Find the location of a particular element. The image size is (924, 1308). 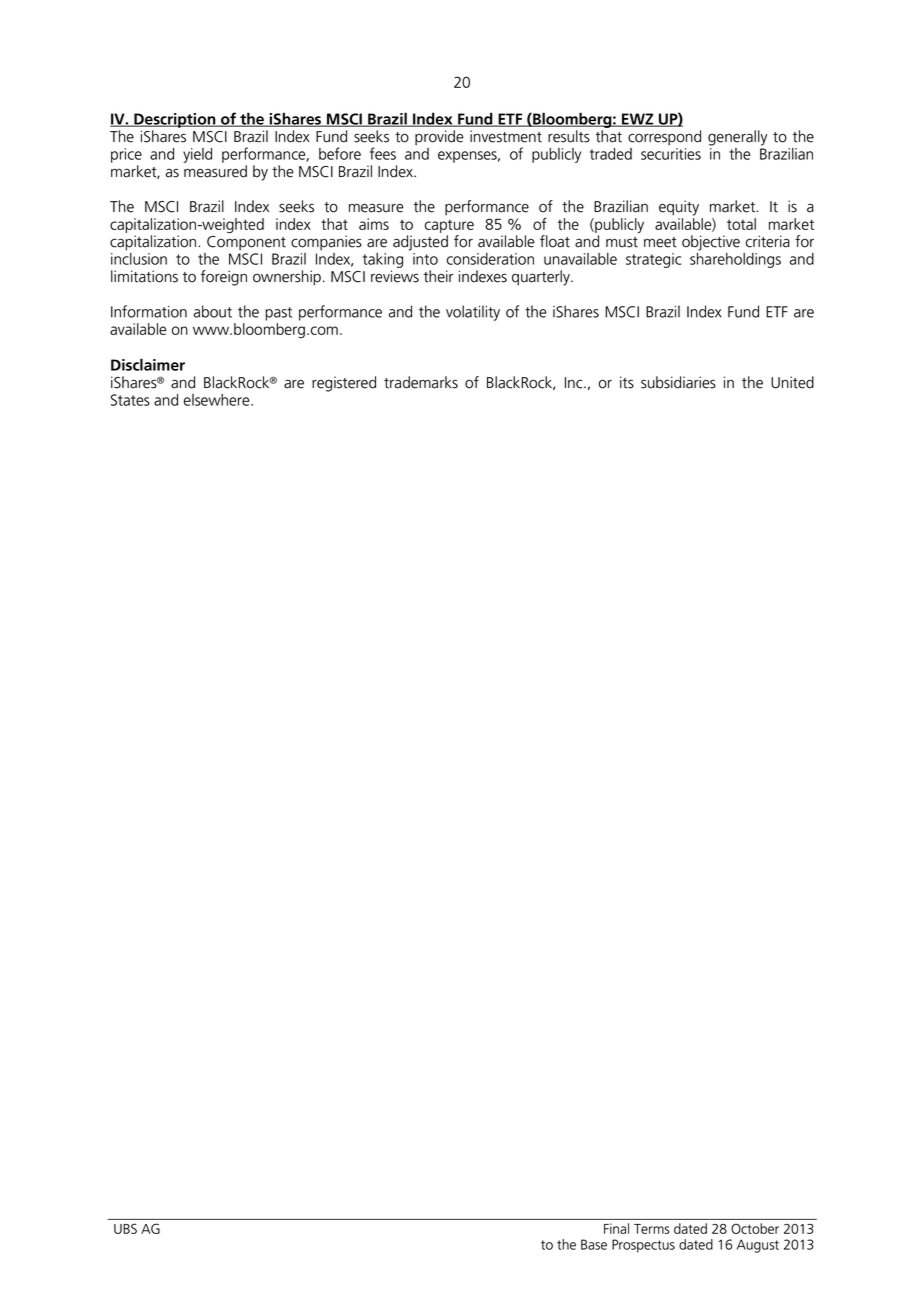

trademarks is located at coordinates (421, 382).
